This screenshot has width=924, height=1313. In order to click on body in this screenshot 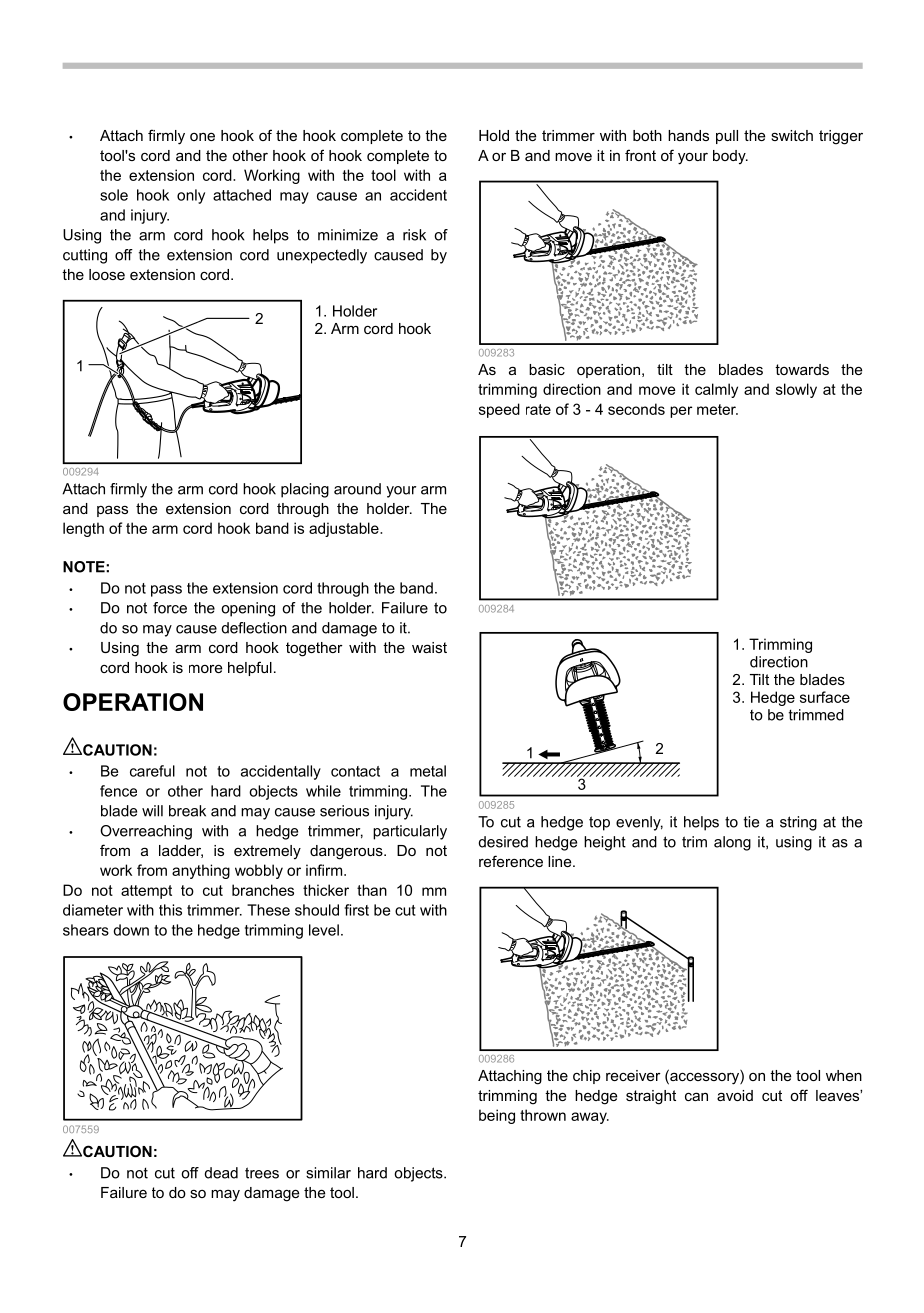, I will do `click(730, 157)`.
